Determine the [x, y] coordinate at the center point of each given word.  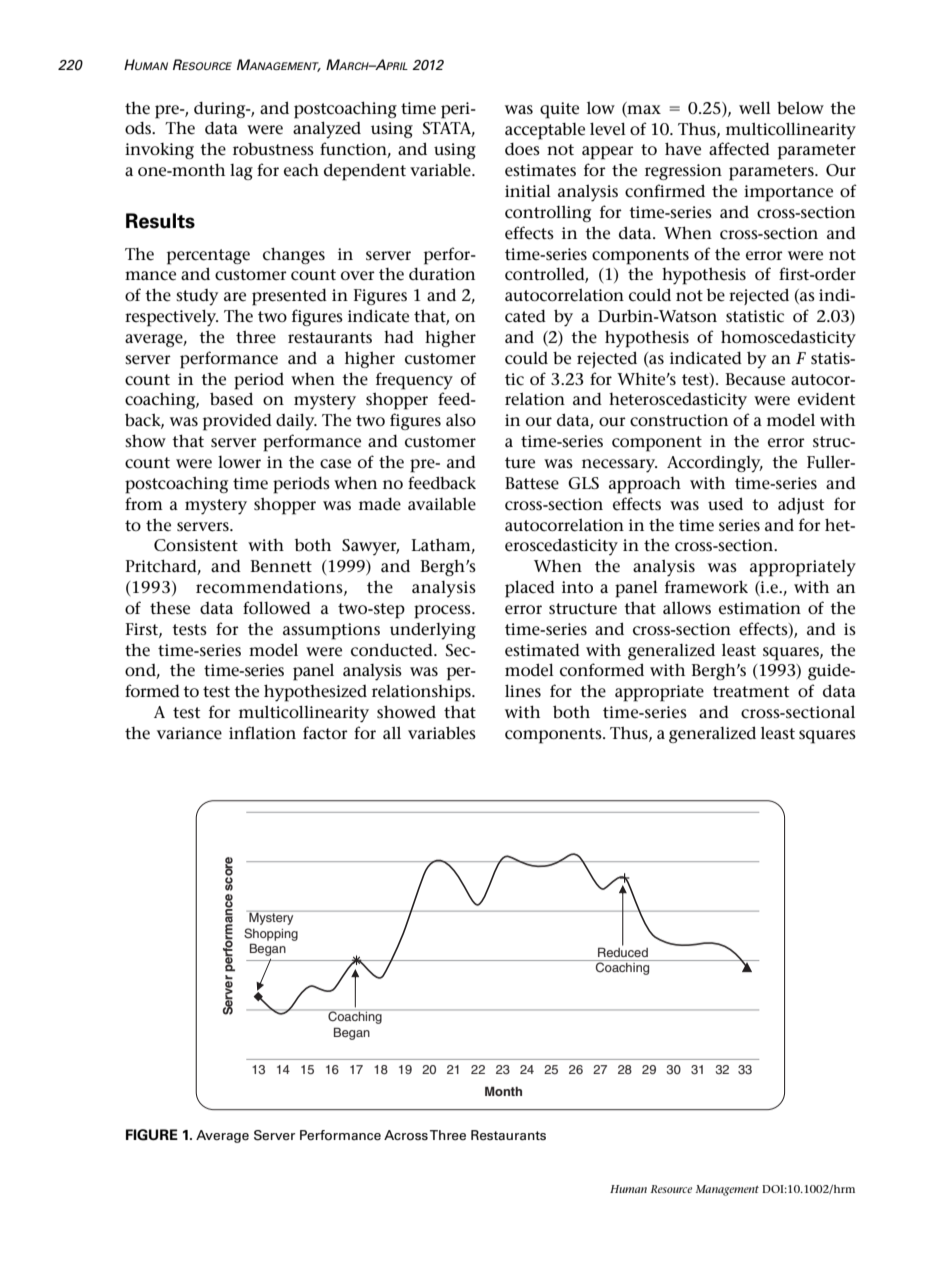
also [461, 420]
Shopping [271, 934]
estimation [760, 608]
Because [755, 379]
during [221, 110]
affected [739, 149]
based [231, 399]
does [522, 149]
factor [325, 732]
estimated [542, 650]
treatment [751, 692]
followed [277, 608]
